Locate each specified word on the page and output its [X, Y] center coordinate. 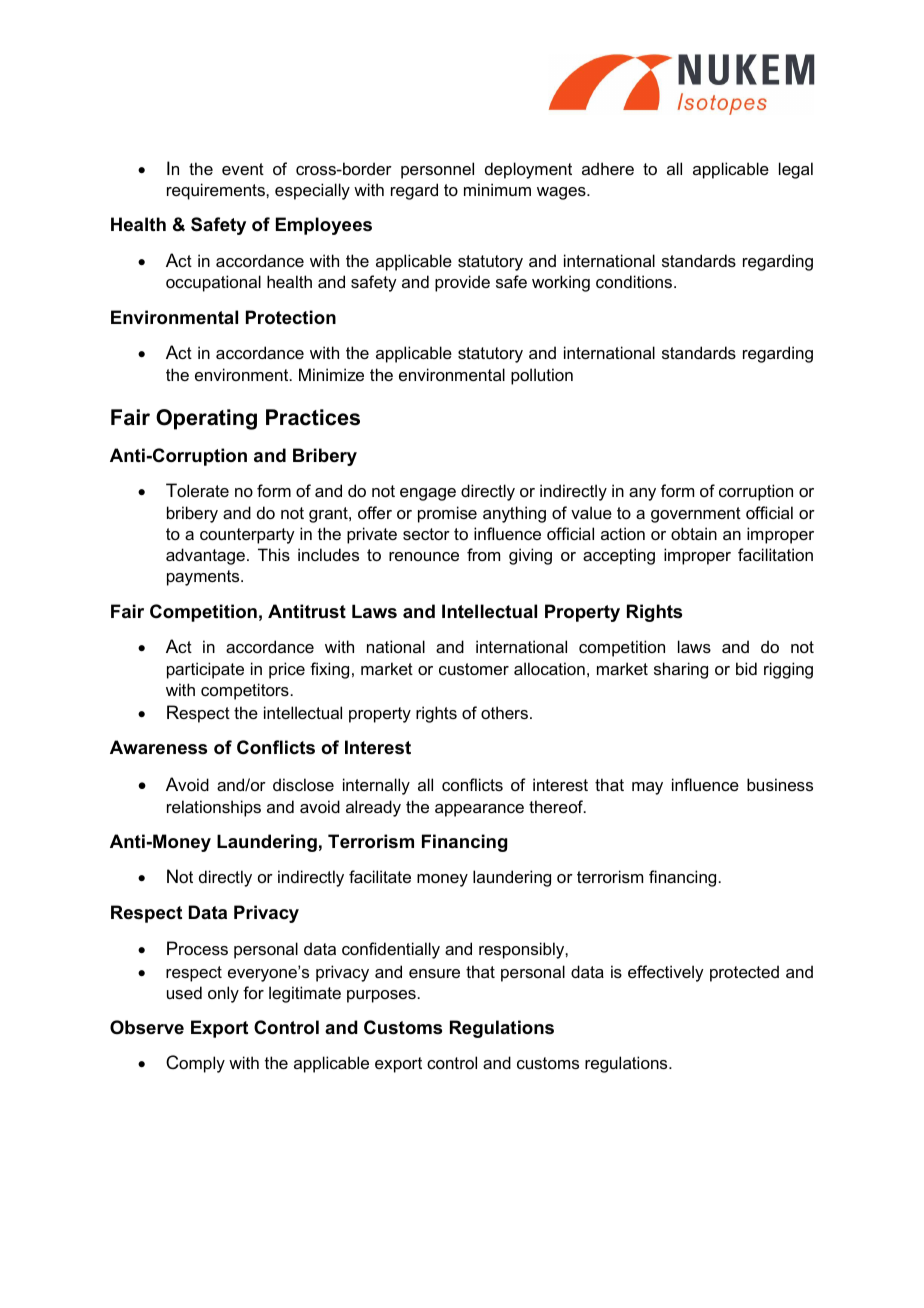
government [696, 515]
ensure [434, 973]
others [504, 712]
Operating [206, 419]
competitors [245, 691]
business [780, 784]
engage [428, 494]
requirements [217, 191]
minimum [497, 189]
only [223, 994]
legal [796, 170]
